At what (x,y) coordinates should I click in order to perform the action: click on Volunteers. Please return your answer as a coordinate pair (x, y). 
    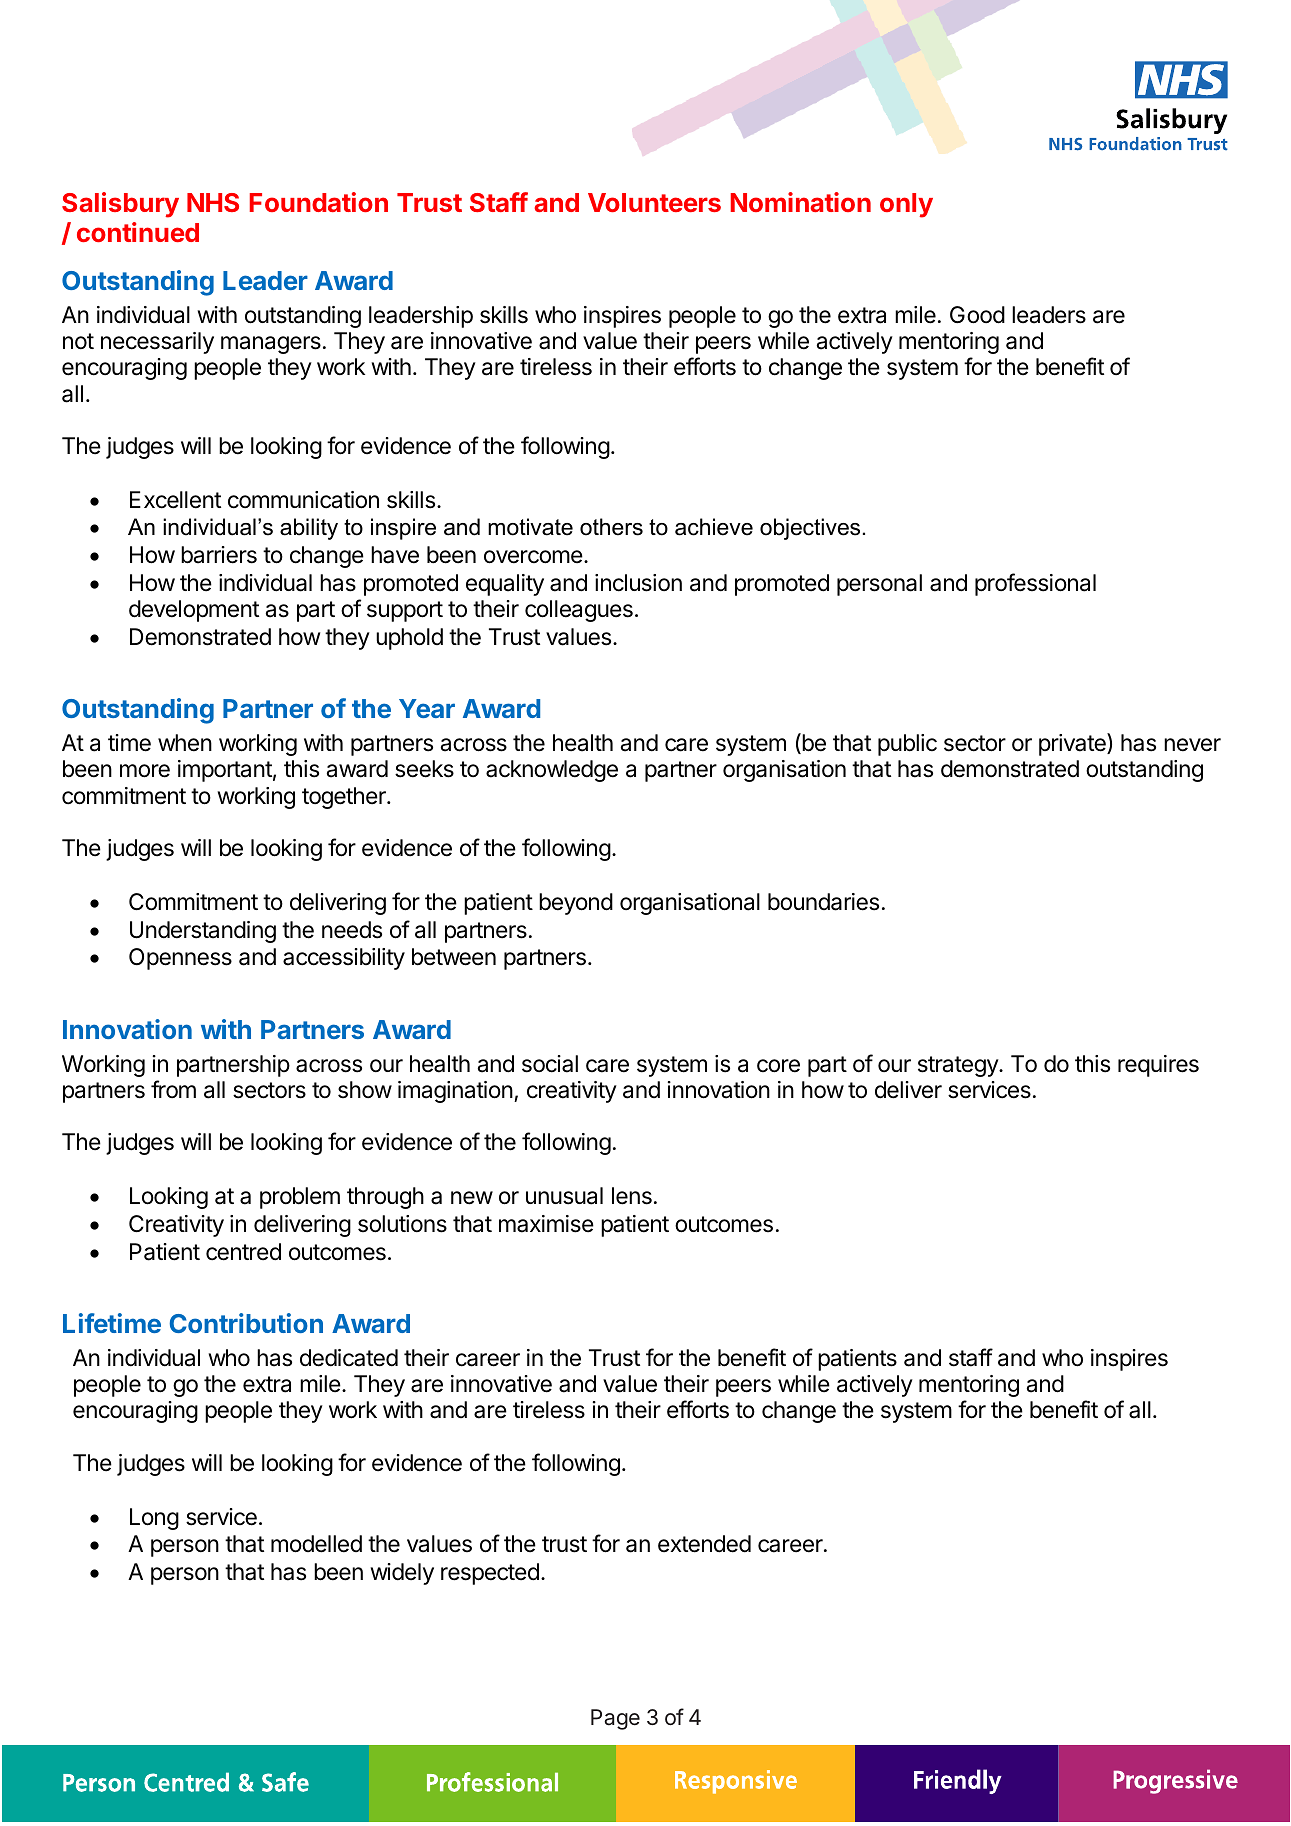
    Looking at the image, I should click on (654, 202).
